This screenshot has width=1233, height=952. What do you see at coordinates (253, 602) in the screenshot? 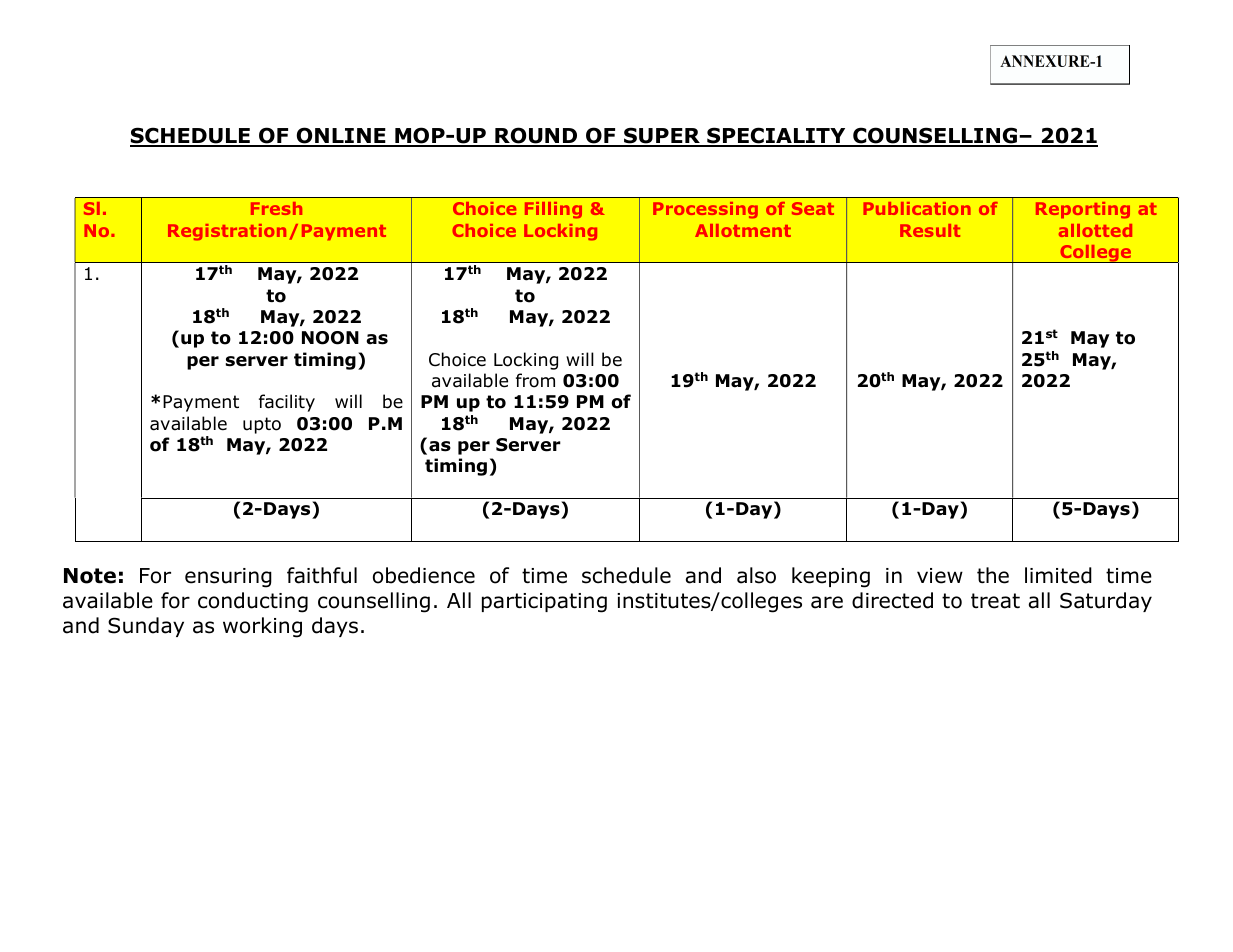
I see `conducting` at bounding box center [253, 602].
